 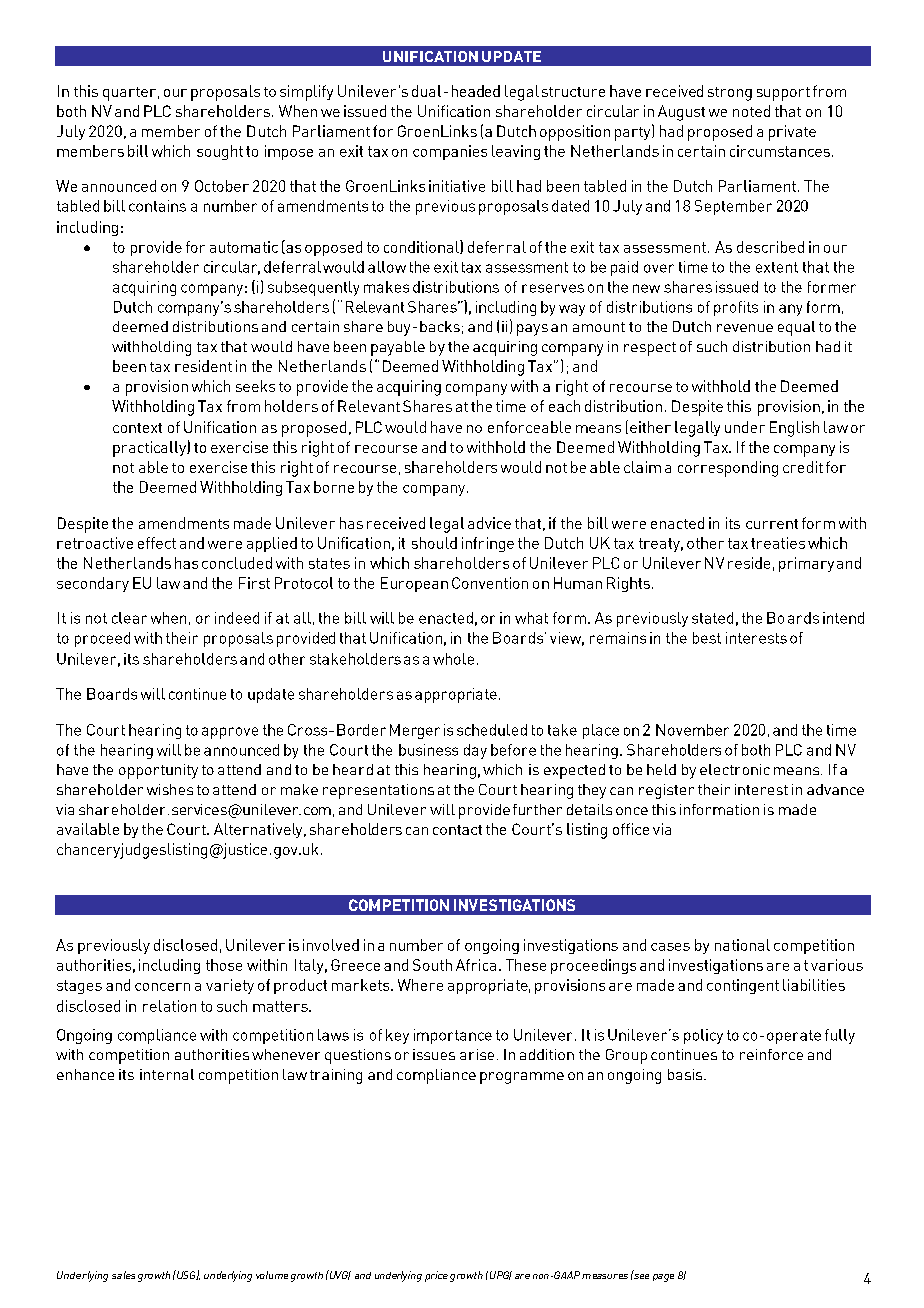 What do you see at coordinates (742, 945) in the screenshot?
I see `national` at bounding box center [742, 945].
